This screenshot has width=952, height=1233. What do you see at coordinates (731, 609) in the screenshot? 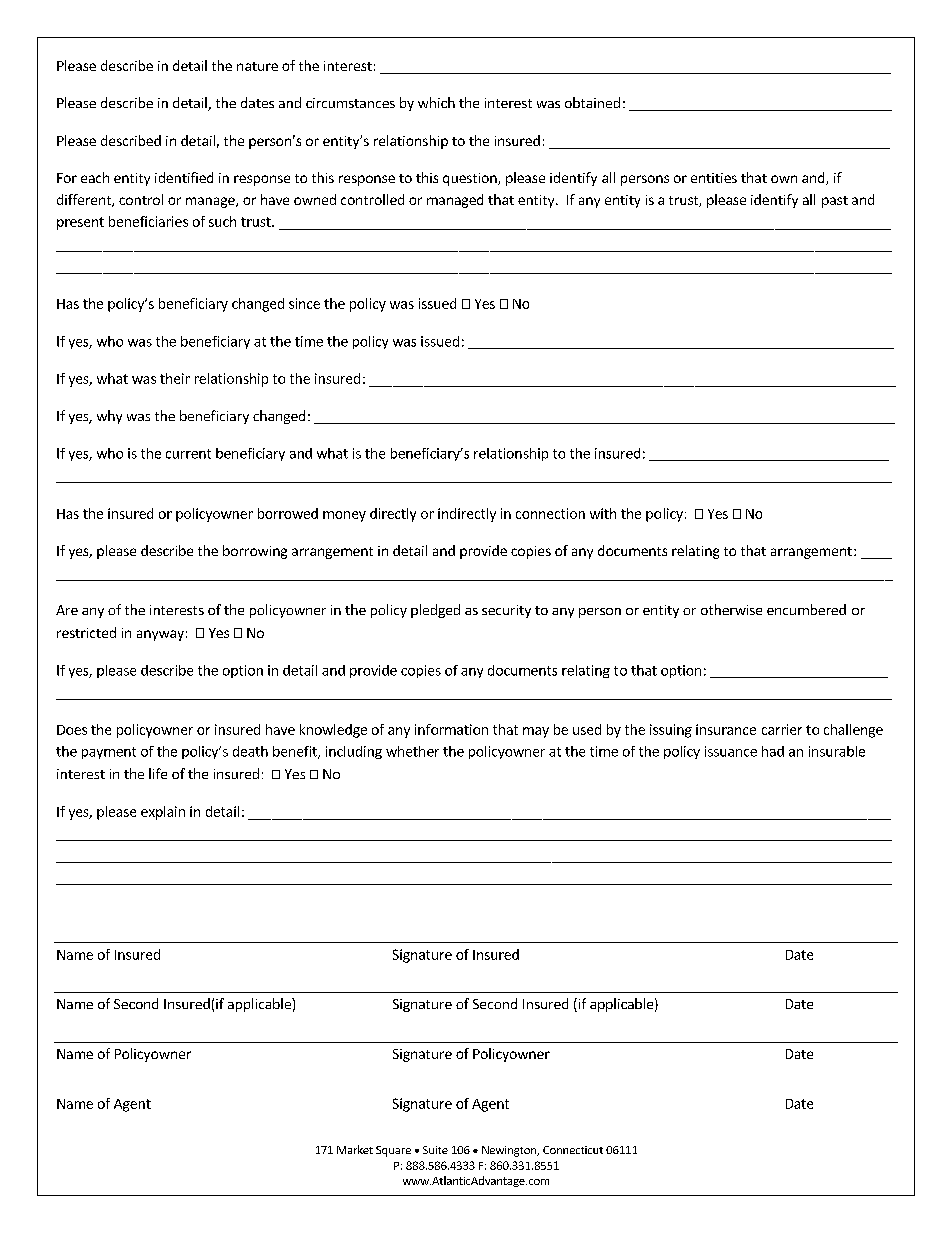
I see `otherwise` at bounding box center [731, 609].
